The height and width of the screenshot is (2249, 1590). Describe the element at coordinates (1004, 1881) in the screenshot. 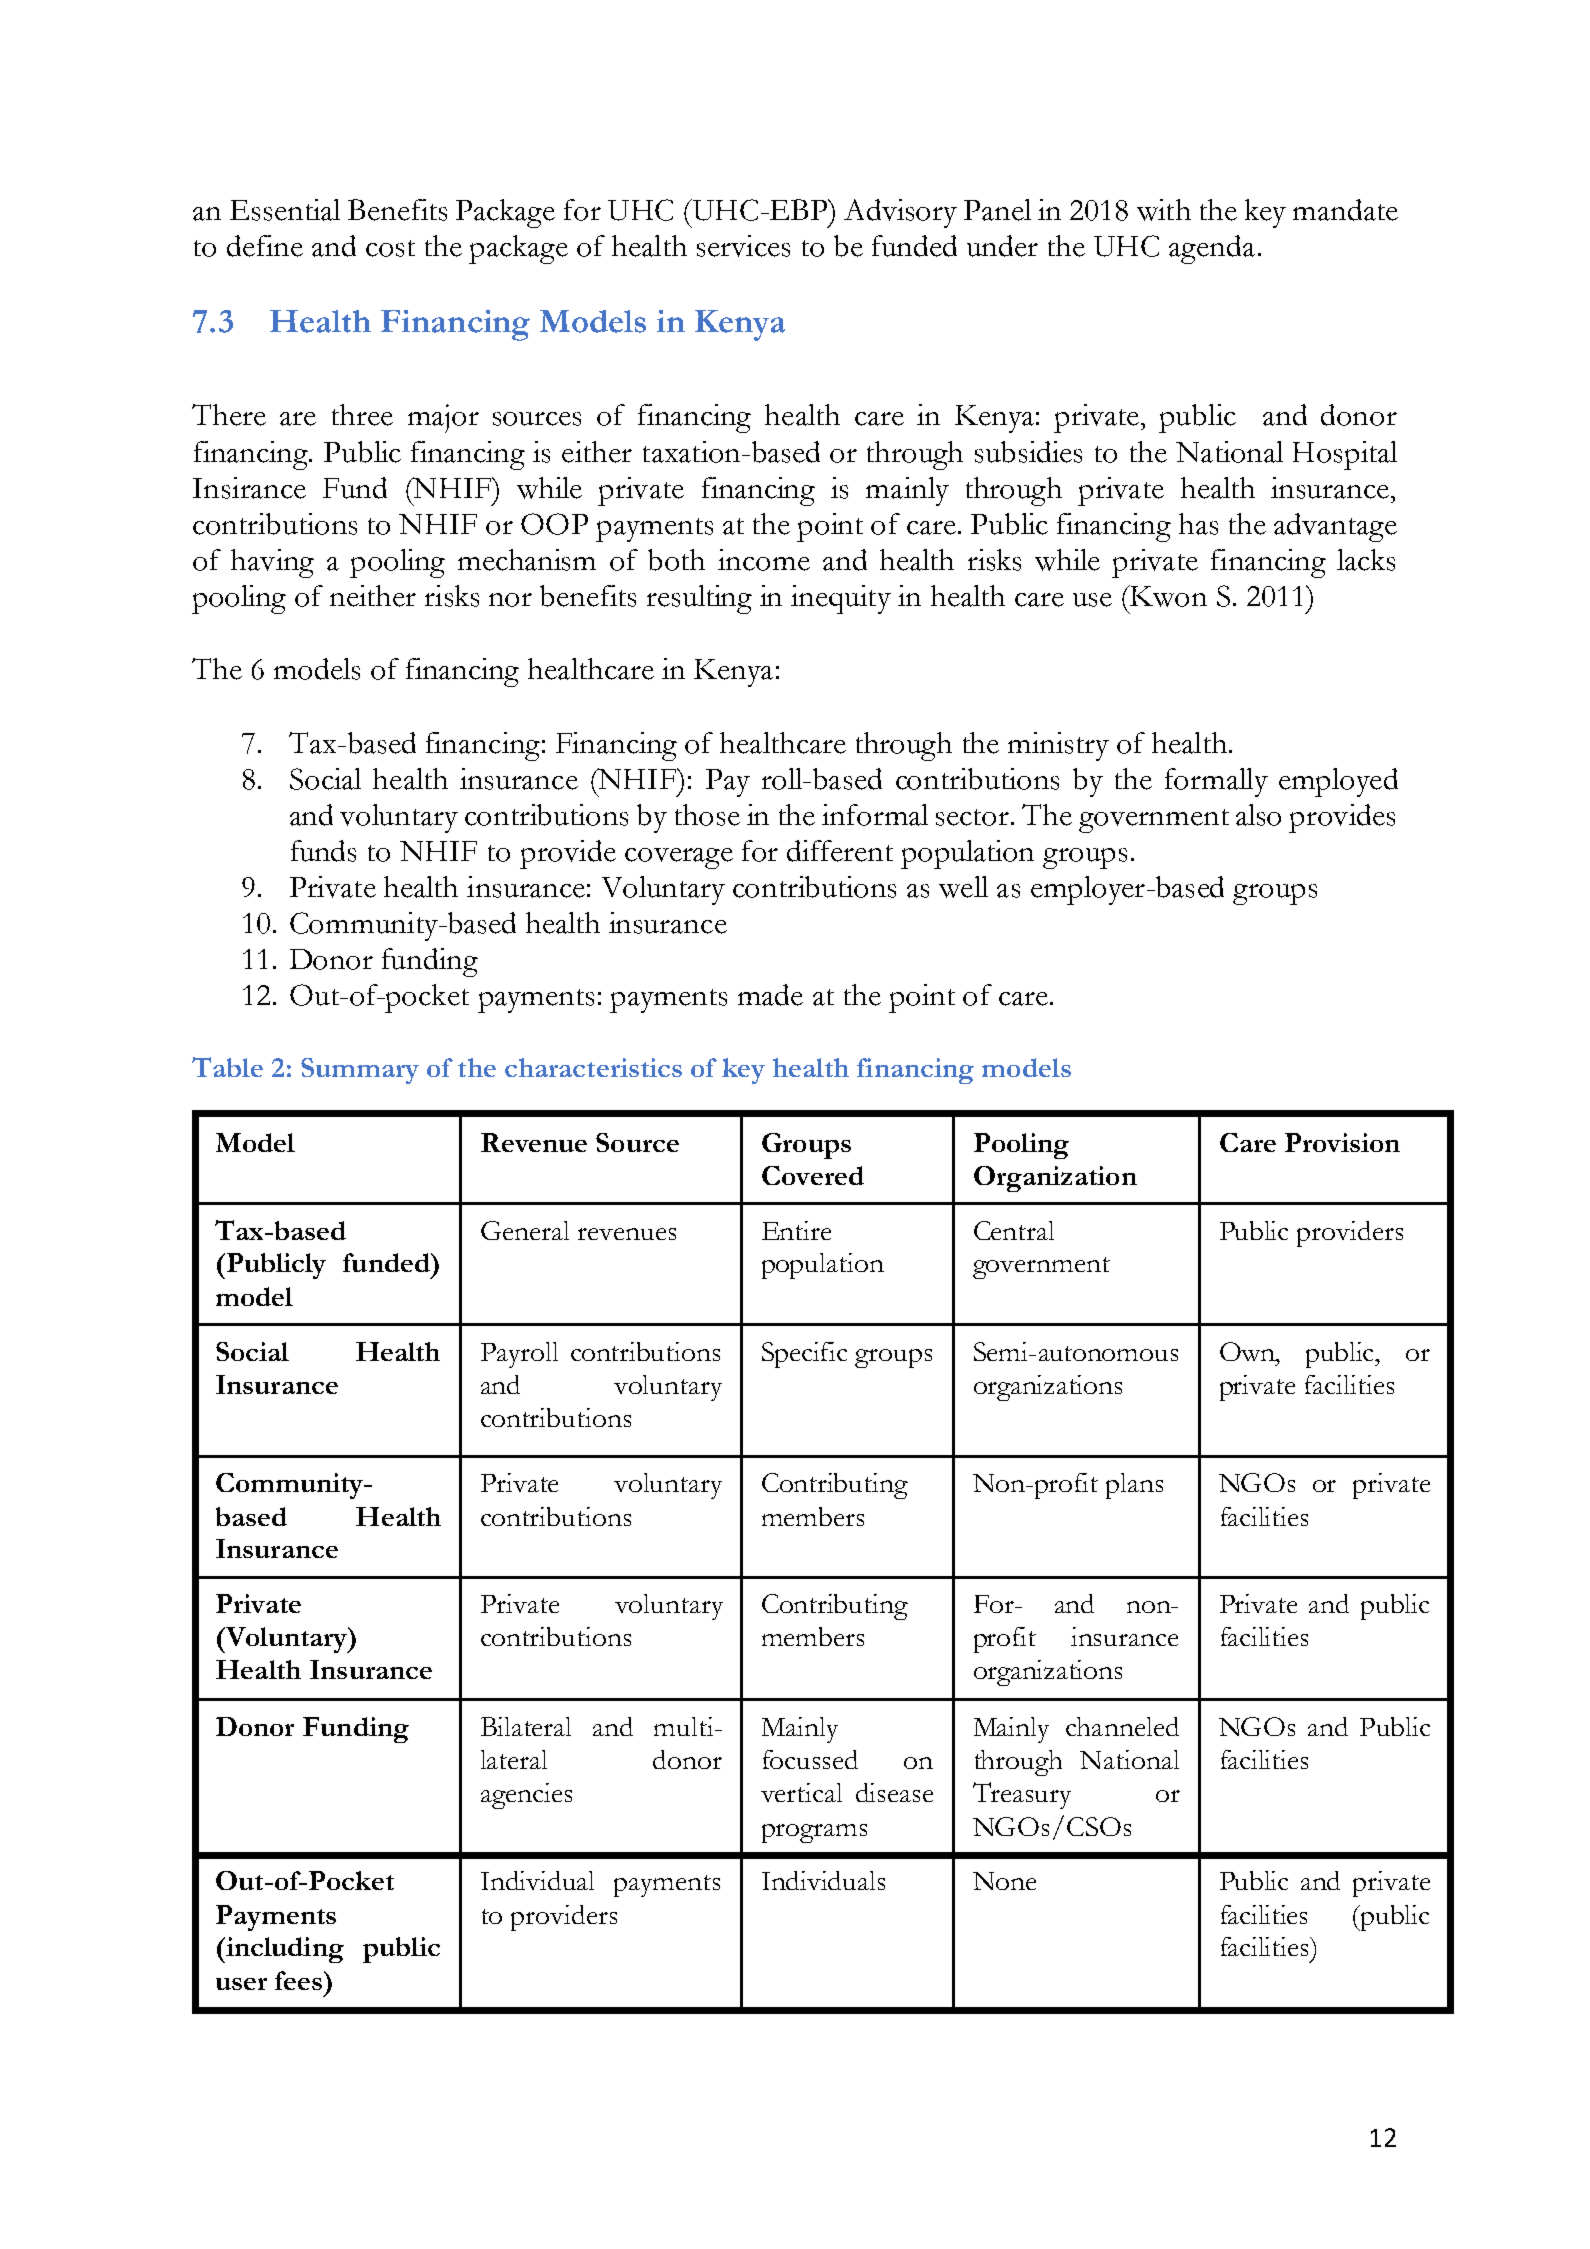

I see `None` at that location.
